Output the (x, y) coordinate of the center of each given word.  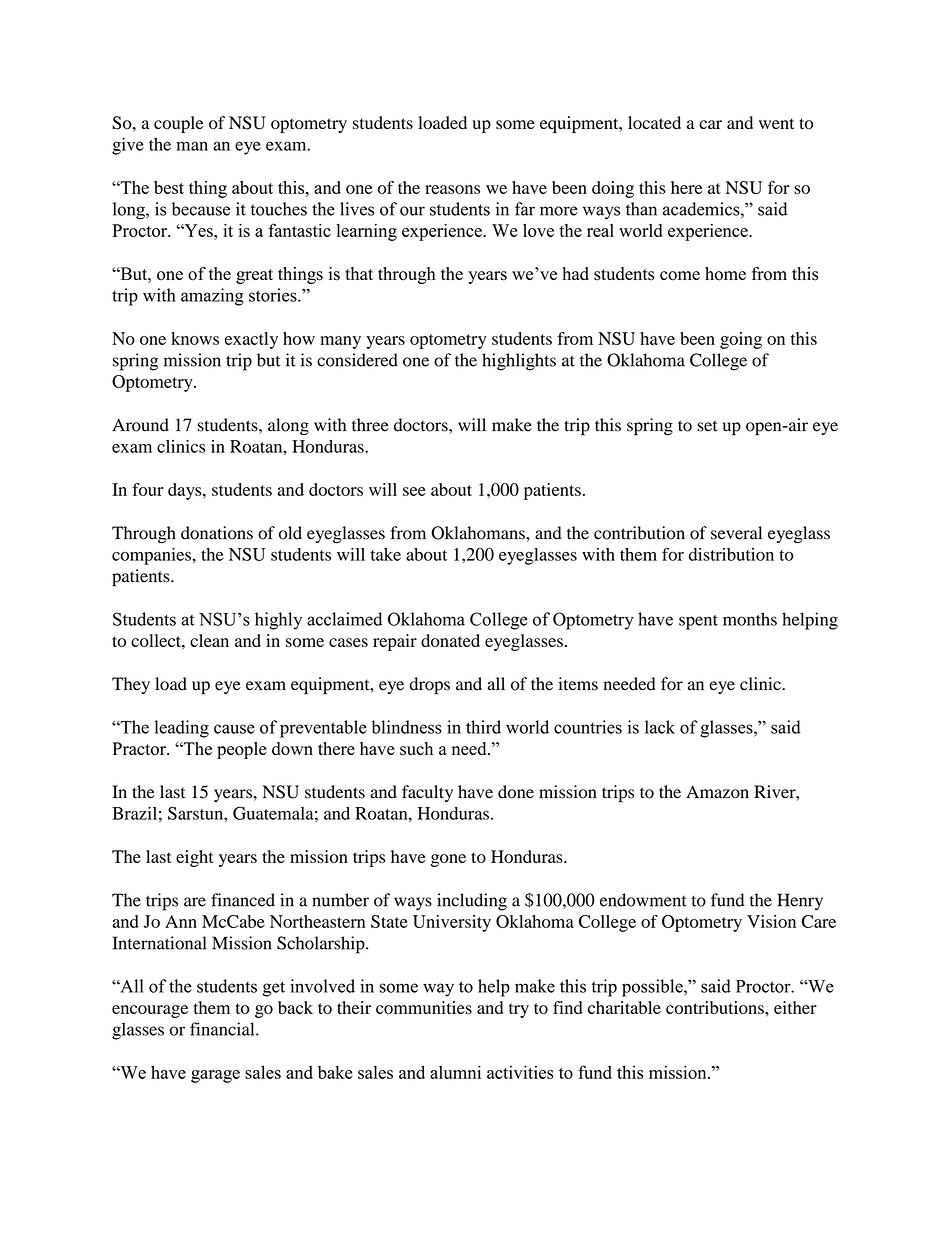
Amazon (717, 792)
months (750, 619)
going (741, 340)
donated (450, 640)
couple (178, 124)
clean (209, 640)
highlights (519, 362)
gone (448, 860)
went (776, 123)
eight (195, 858)
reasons (452, 189)
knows (195, 338)
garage (215, 1076)
